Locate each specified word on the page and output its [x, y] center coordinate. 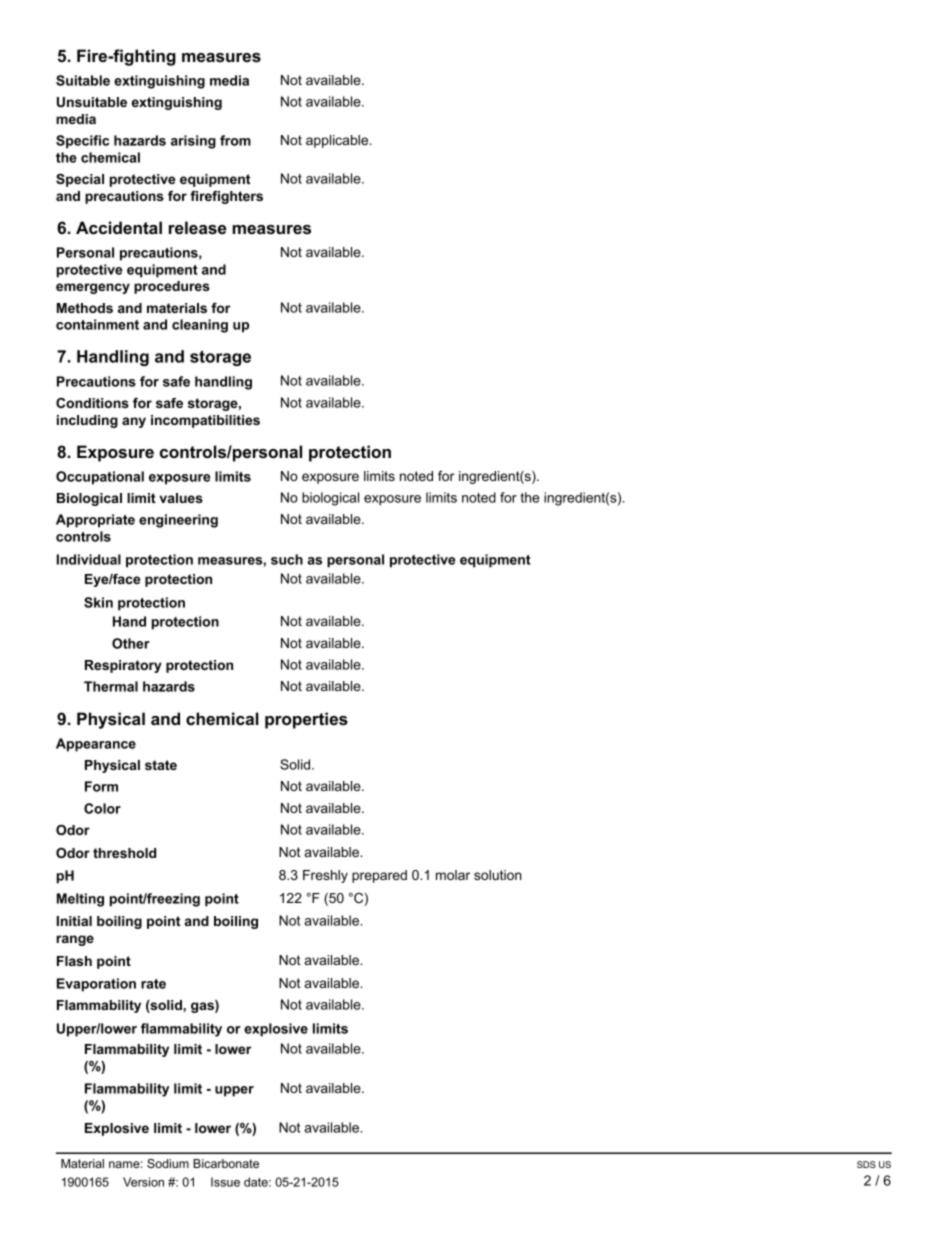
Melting [80, 900]
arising [193, 142]
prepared [379, 876]
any [134, 422]
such [287, 559]
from [235, 140]
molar [453, 875]
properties [306, 720]
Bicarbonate [226, 1163]
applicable [338, 141]
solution [498, 875]
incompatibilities [205, 421]
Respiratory [123, 666]
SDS [866, 1164]
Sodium [168, 1163]
